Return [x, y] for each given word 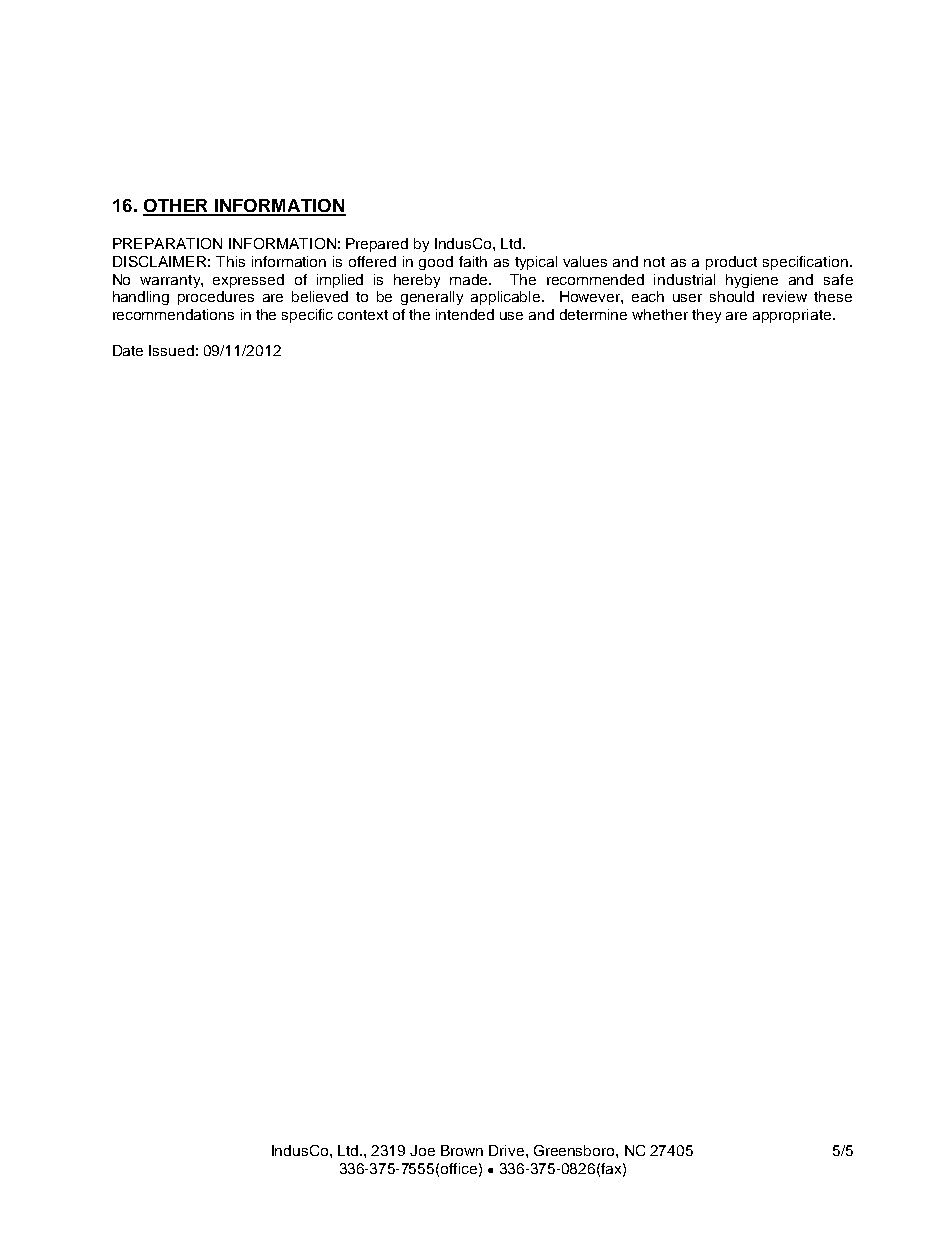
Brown [462, 1150]
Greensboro [575, 1150]
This [230, 261]
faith [473, 261]
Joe [422, 1150]
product [731, 263]
